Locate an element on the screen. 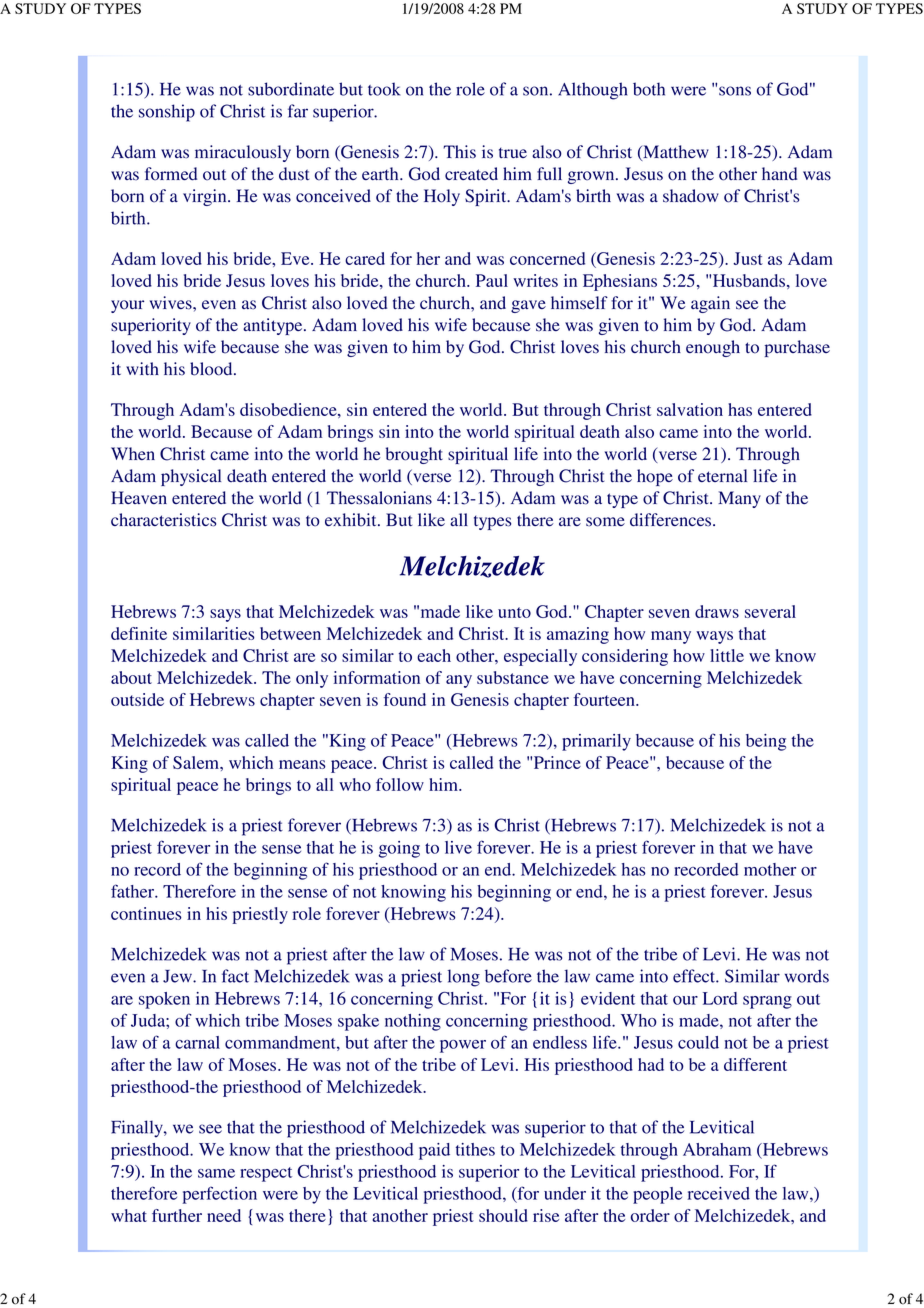  tithes is located at coordinates (475, 1149).
